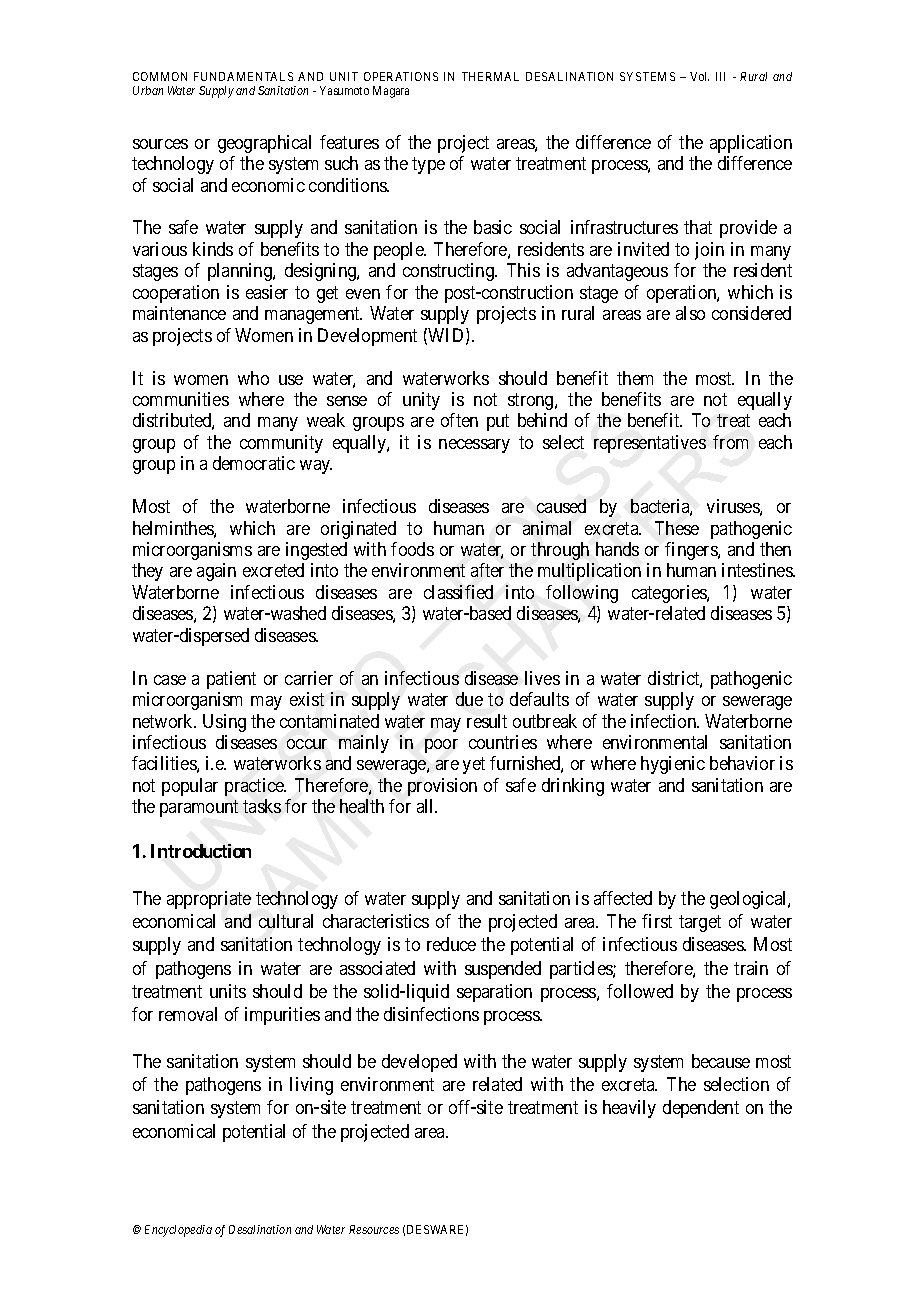  I want to click on patient, so click(231, 680).
